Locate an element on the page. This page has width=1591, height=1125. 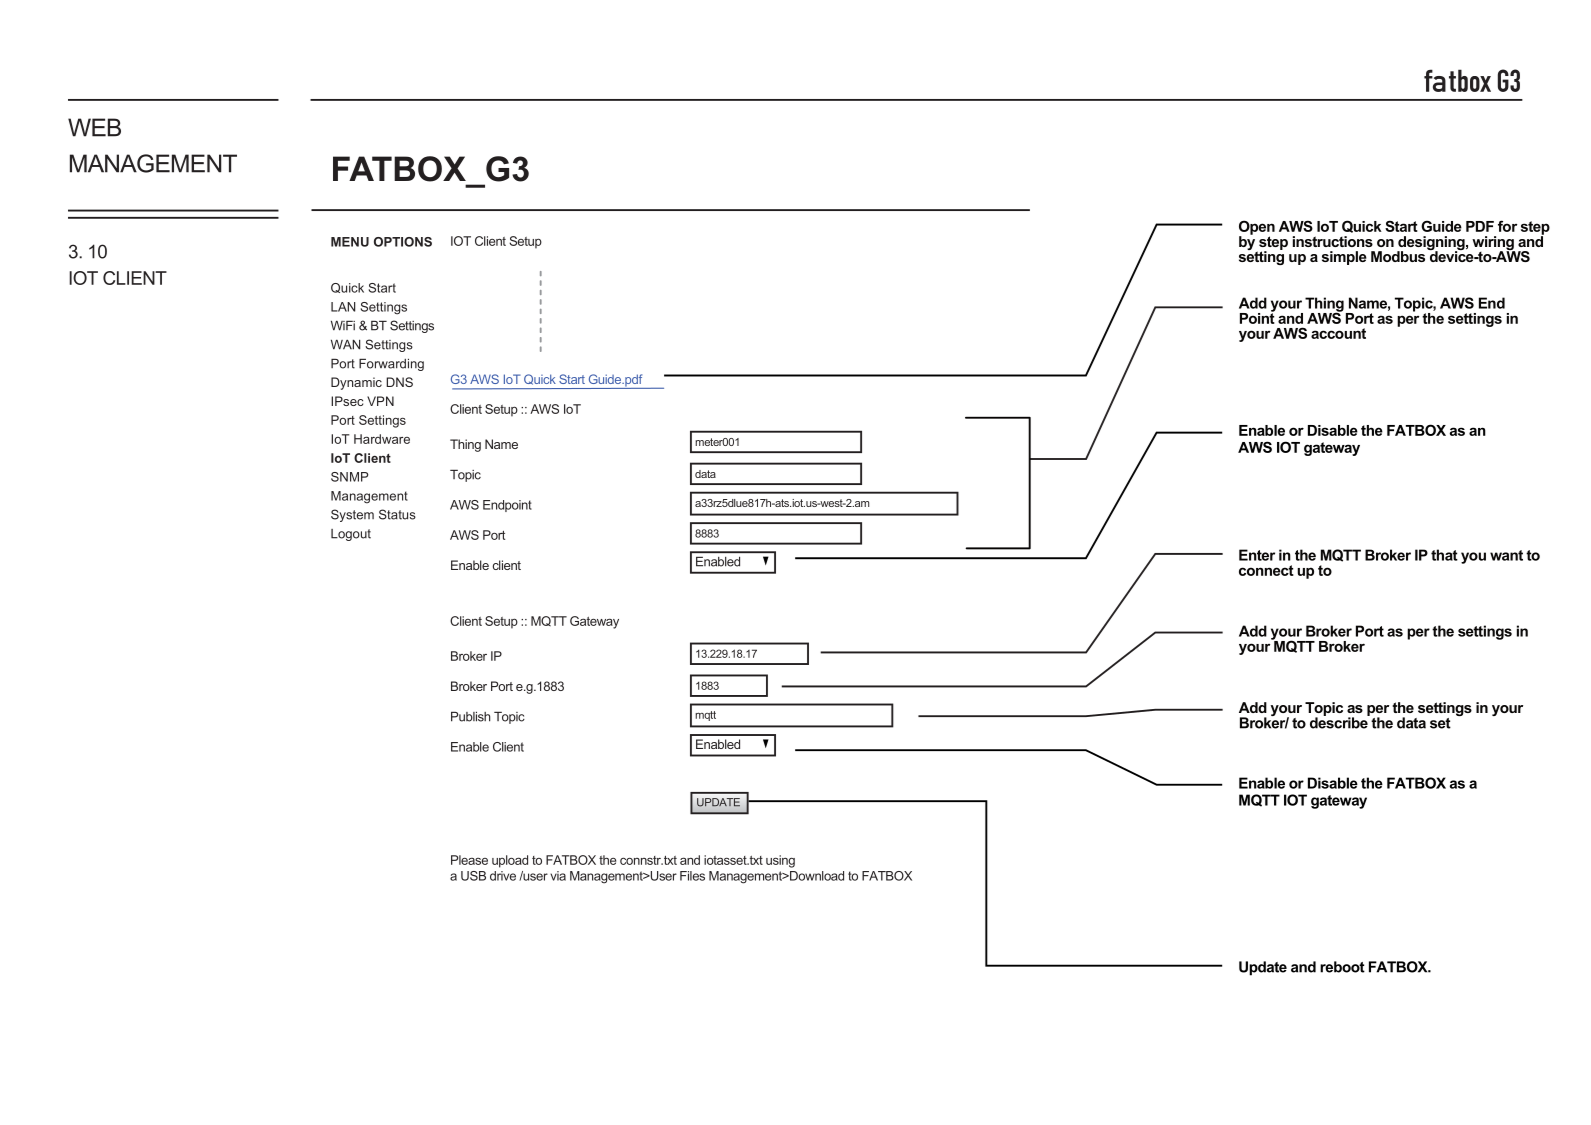
VPN is located at coordinates (380, 401).
